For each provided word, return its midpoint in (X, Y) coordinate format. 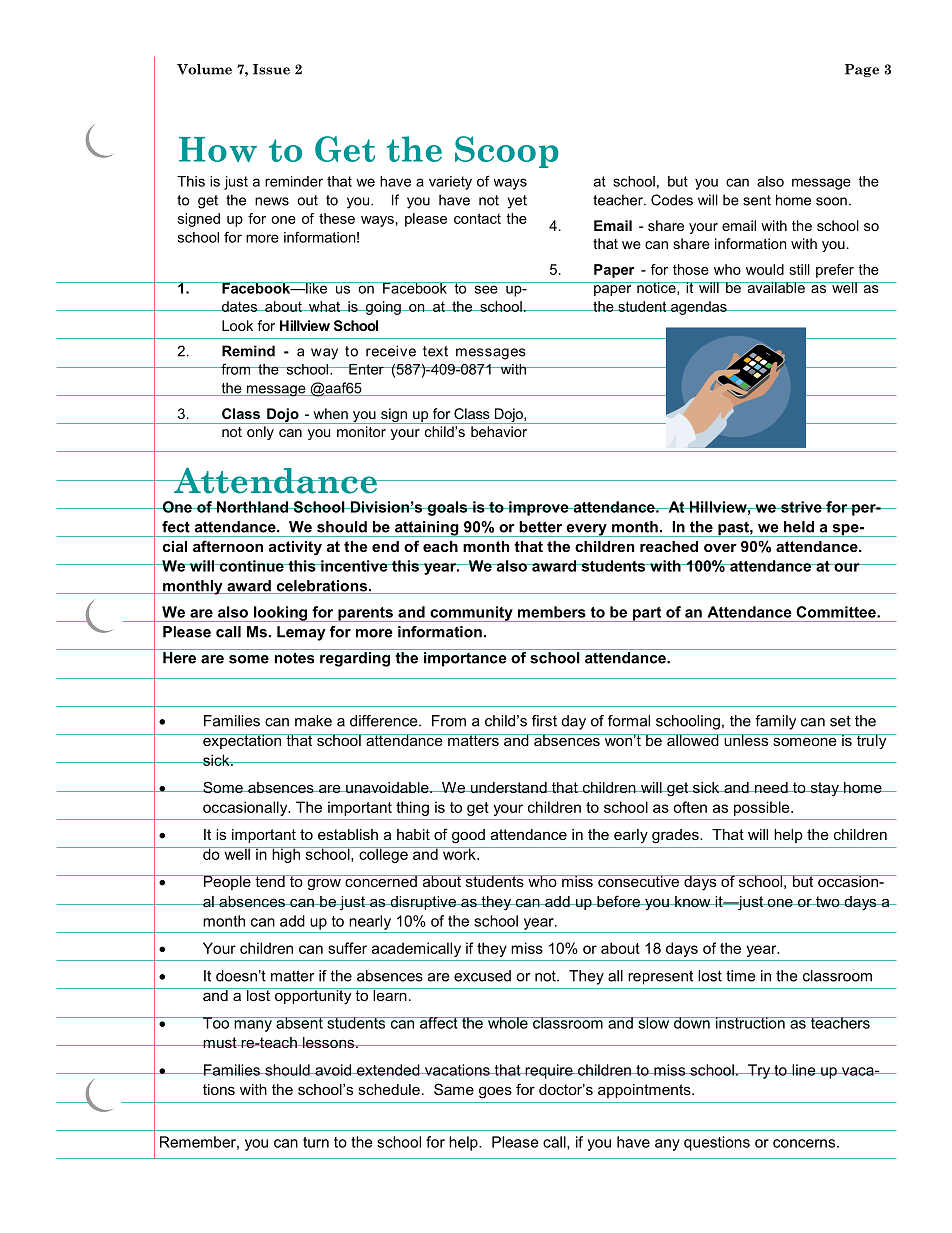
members (552, 612)
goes (495, 1093)
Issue (271, 69)
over (720, 548)
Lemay (301, 633)
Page (862, 70)
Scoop (507, 152)
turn (316, 1142)
